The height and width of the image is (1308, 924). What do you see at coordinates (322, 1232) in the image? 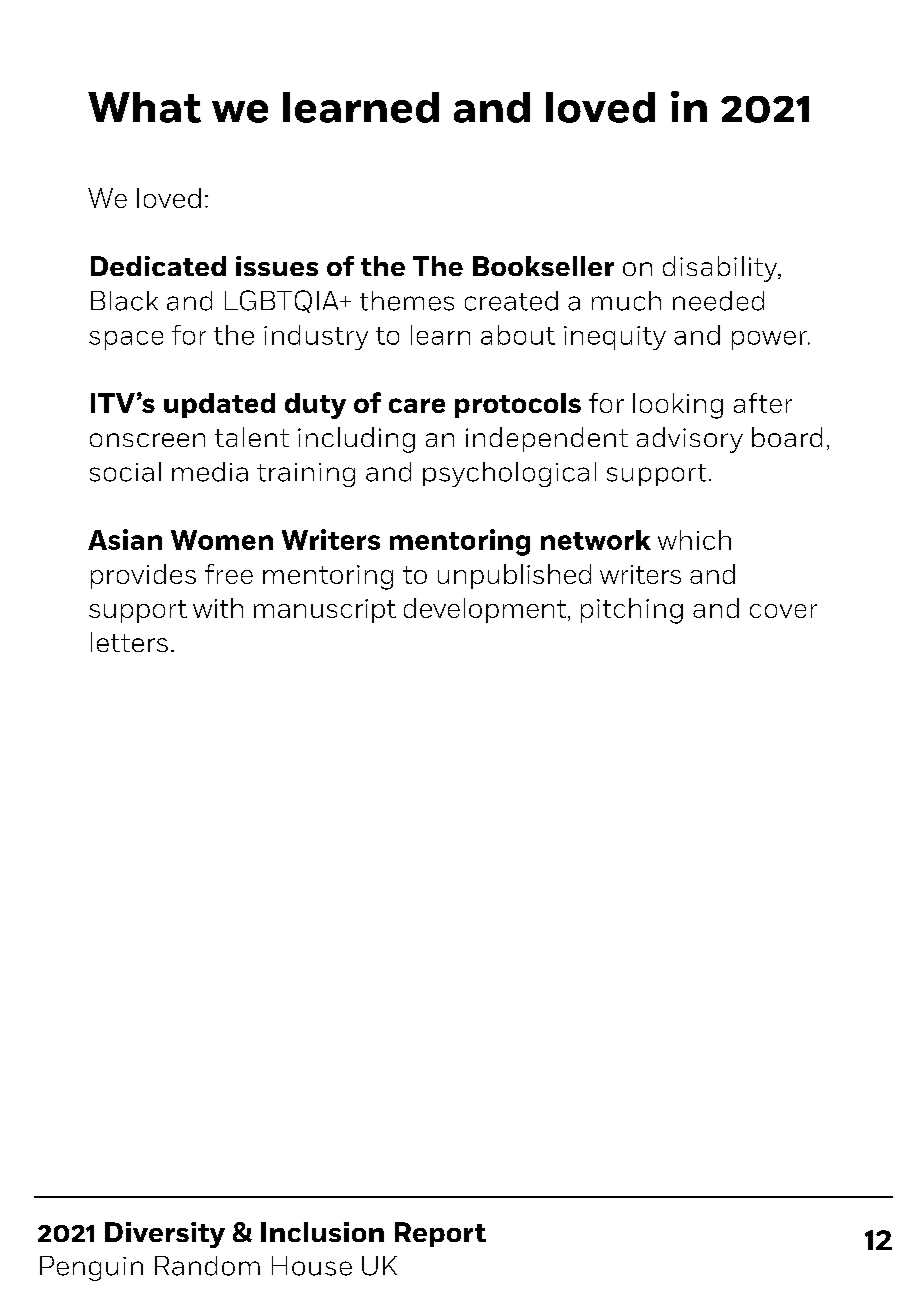
I see `Inclusion` at bounding box center [322, 1232].
